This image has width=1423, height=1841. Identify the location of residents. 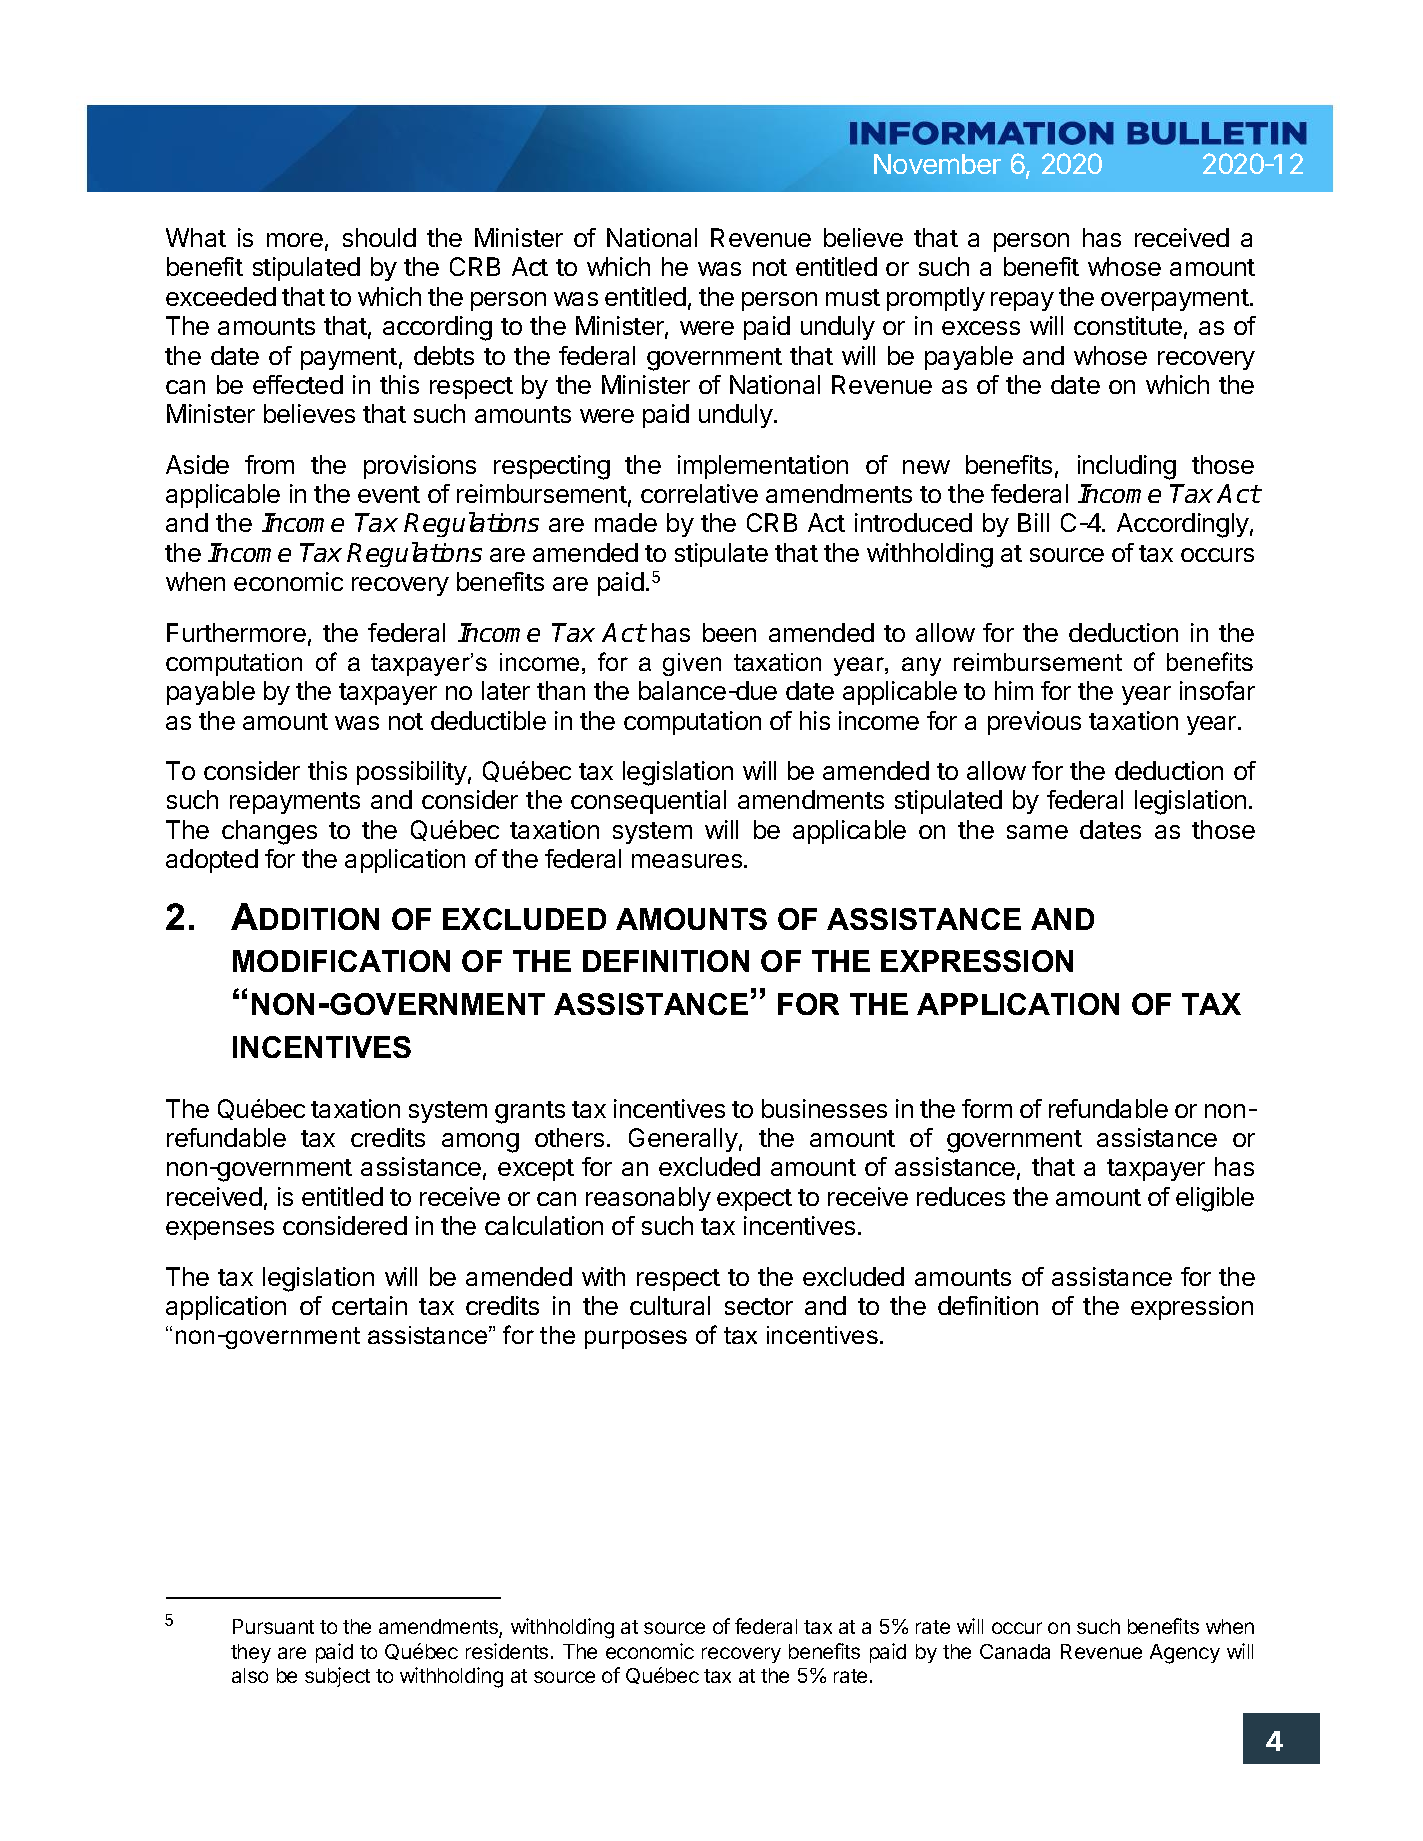
(507, 1651).
